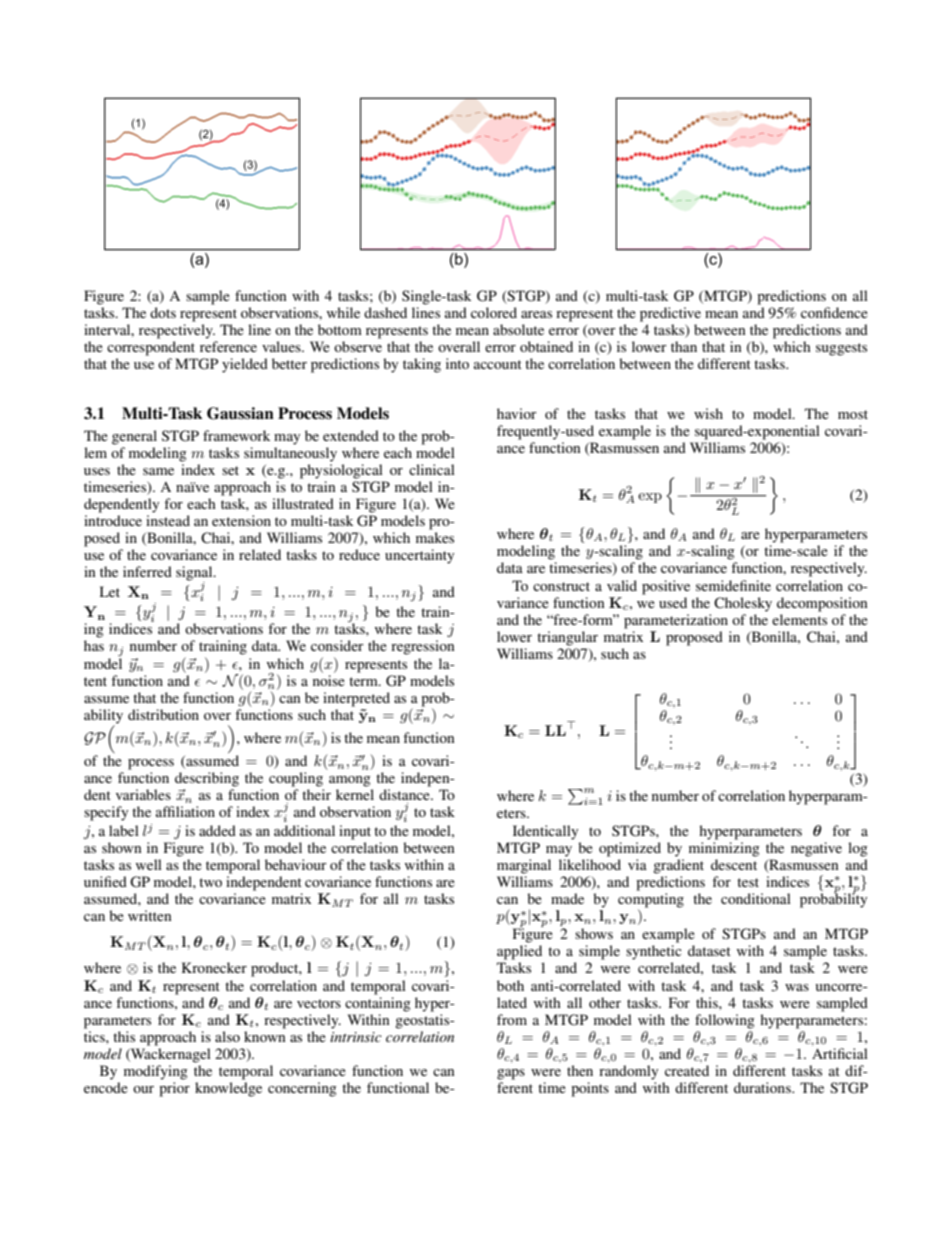 This screenshot has width=952, height=1233. I want to click on than, so click(684, 346).
